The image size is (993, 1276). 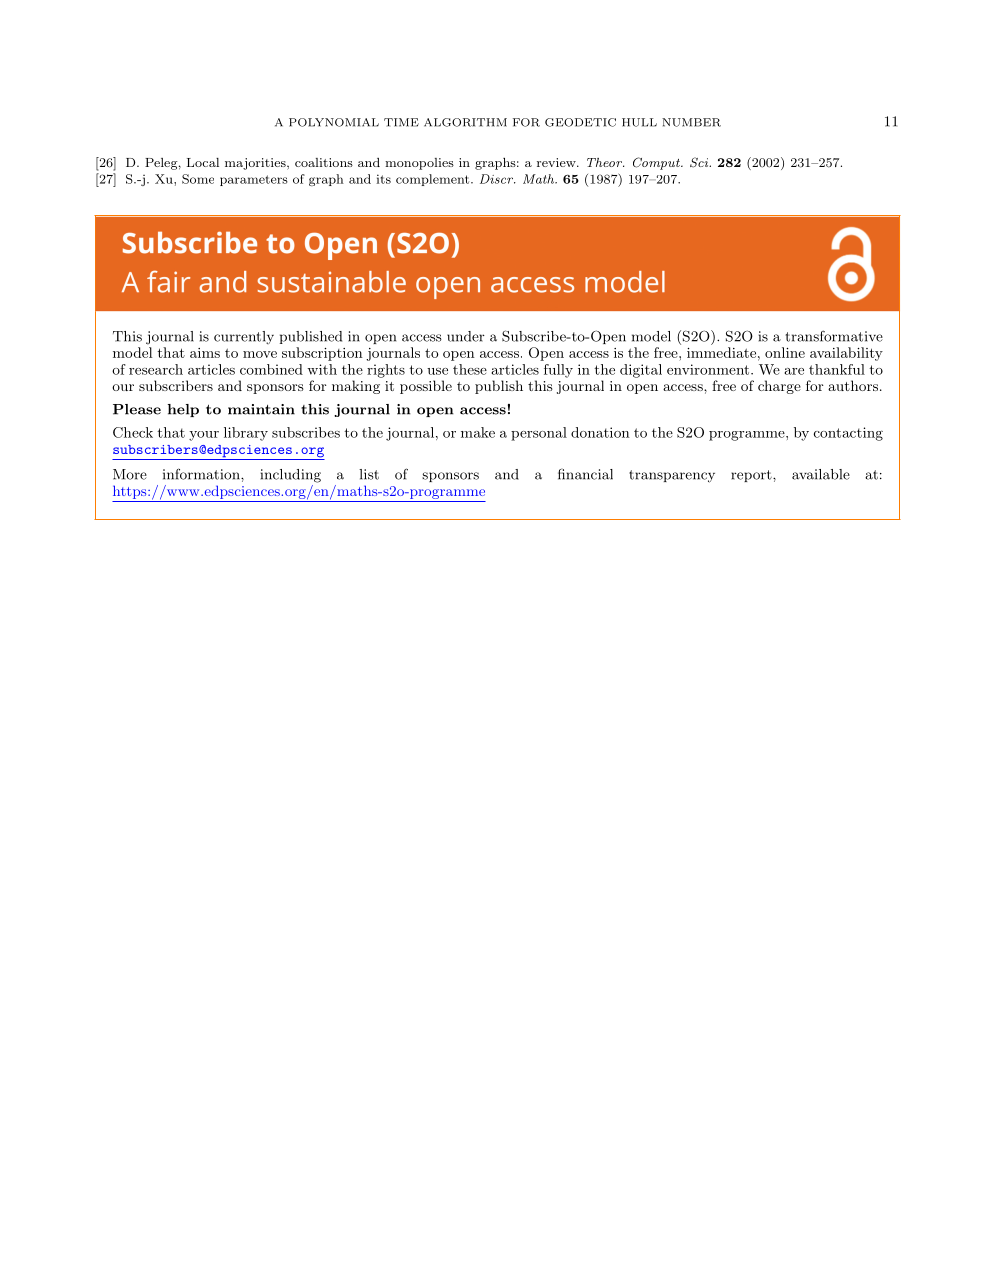 I want to click on currently, so click(x=244, y=337).
